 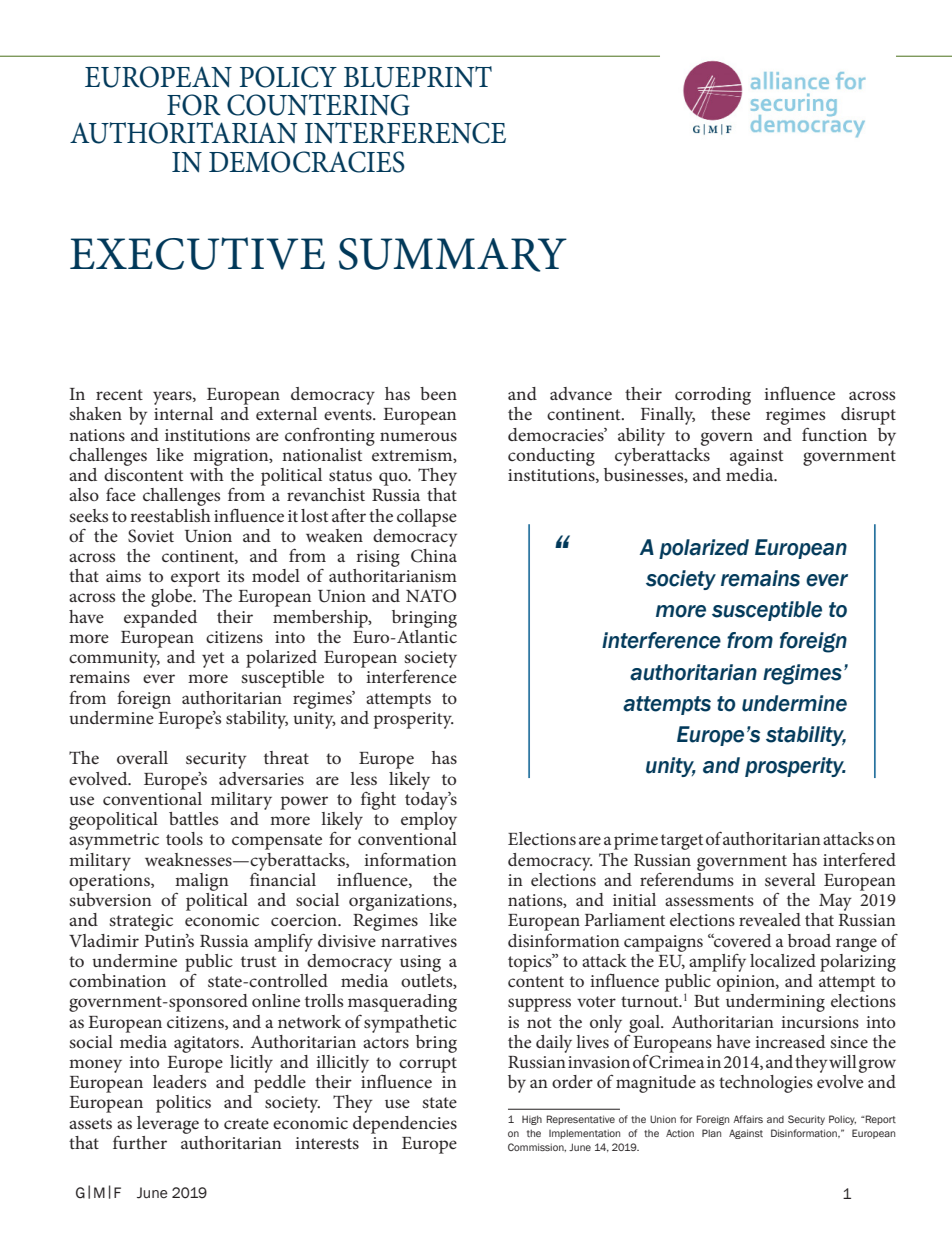 I want to click on numerous, so click(x=418, y=436).
